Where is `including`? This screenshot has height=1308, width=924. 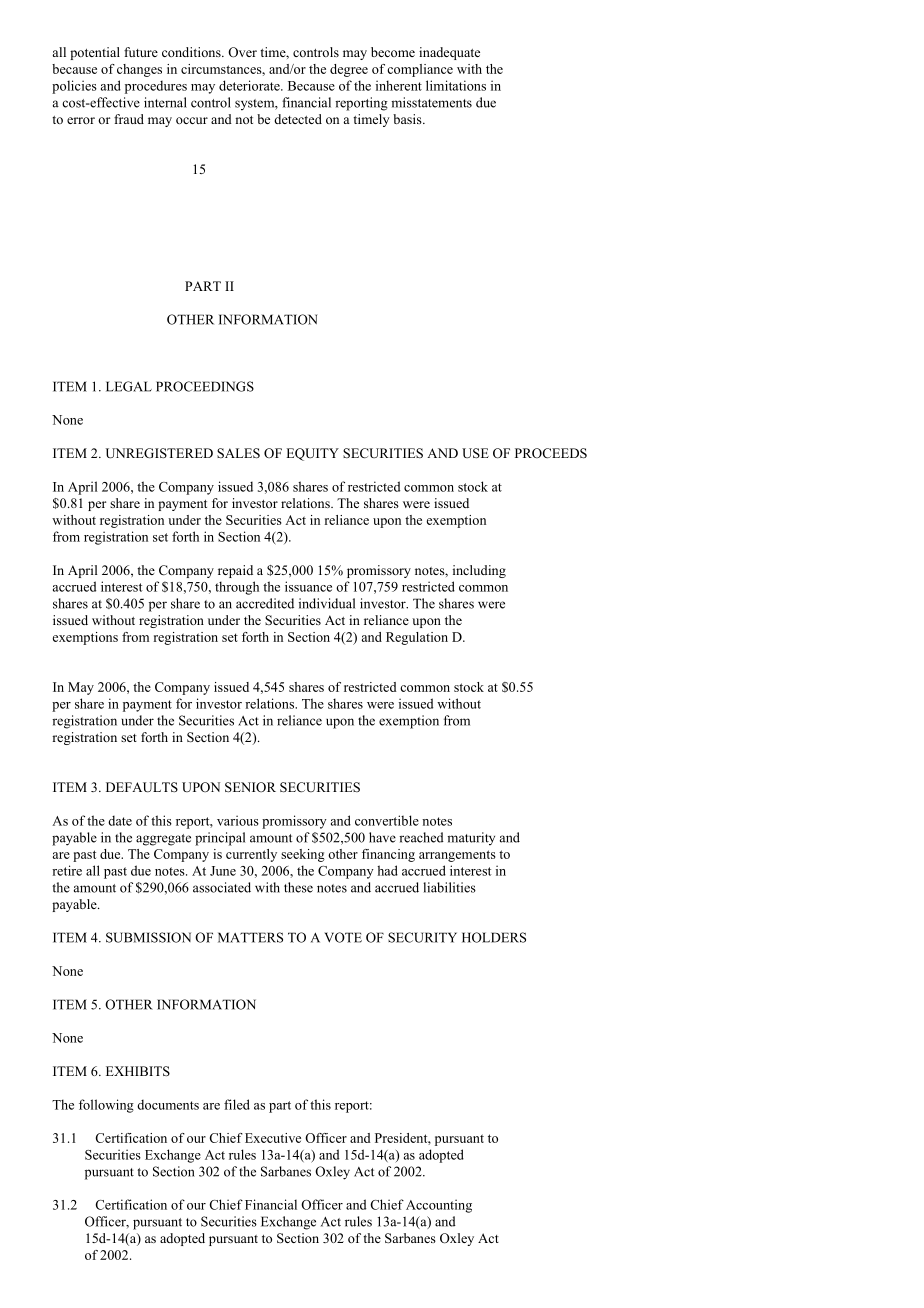
including is located at coordinates (479, 571).
